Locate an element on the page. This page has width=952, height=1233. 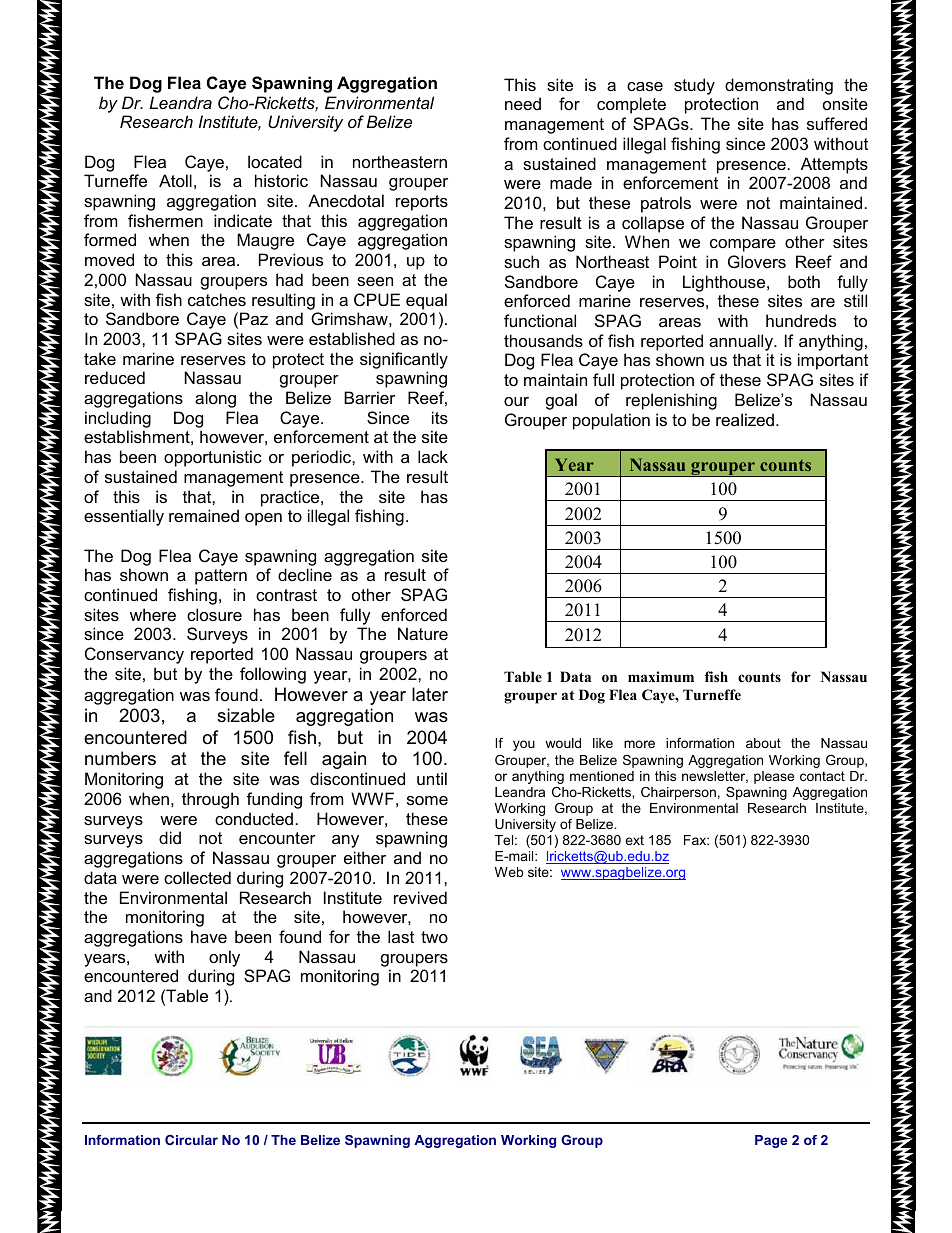
Atoll is located at coordinates (175, 180).
